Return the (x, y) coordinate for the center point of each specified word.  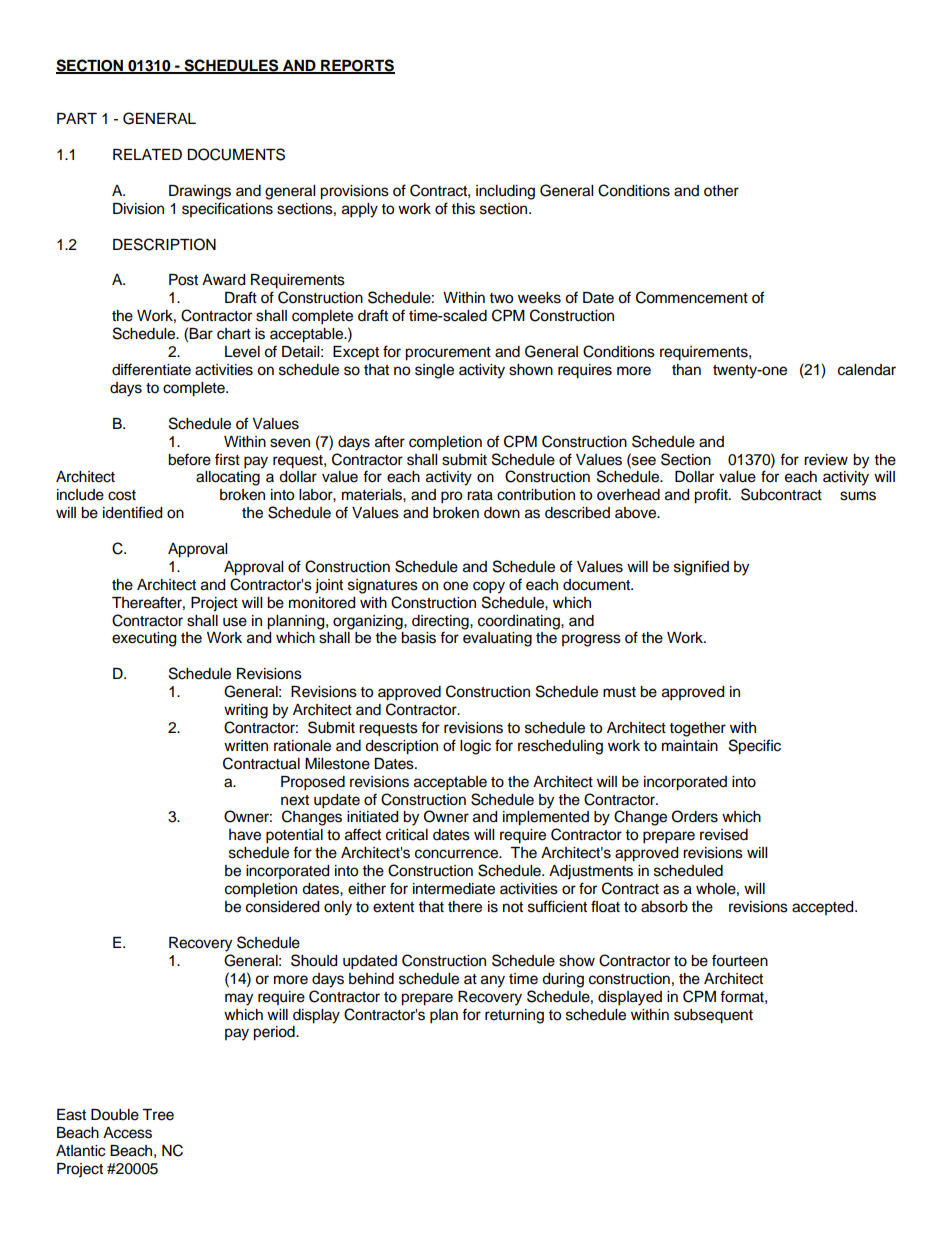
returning (514, 1016)
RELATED (147, 154)
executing (144, 639)
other (721, 191)
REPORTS (357, 66)
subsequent (713, 1016)
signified (701, 568)
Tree (158, 1115)
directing (441, 622)
